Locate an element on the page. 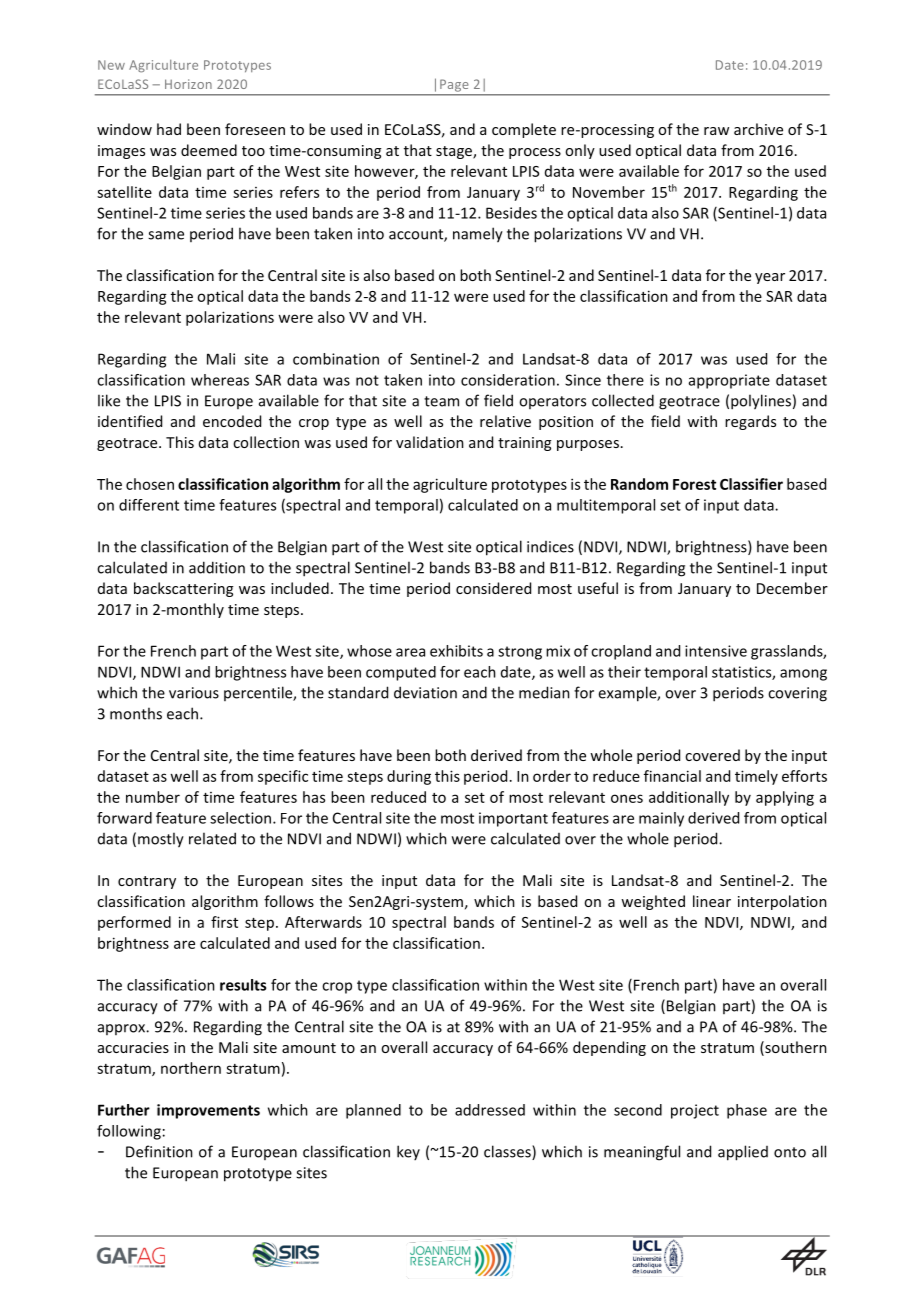  addressed is located at coordinates (490, 1110).
